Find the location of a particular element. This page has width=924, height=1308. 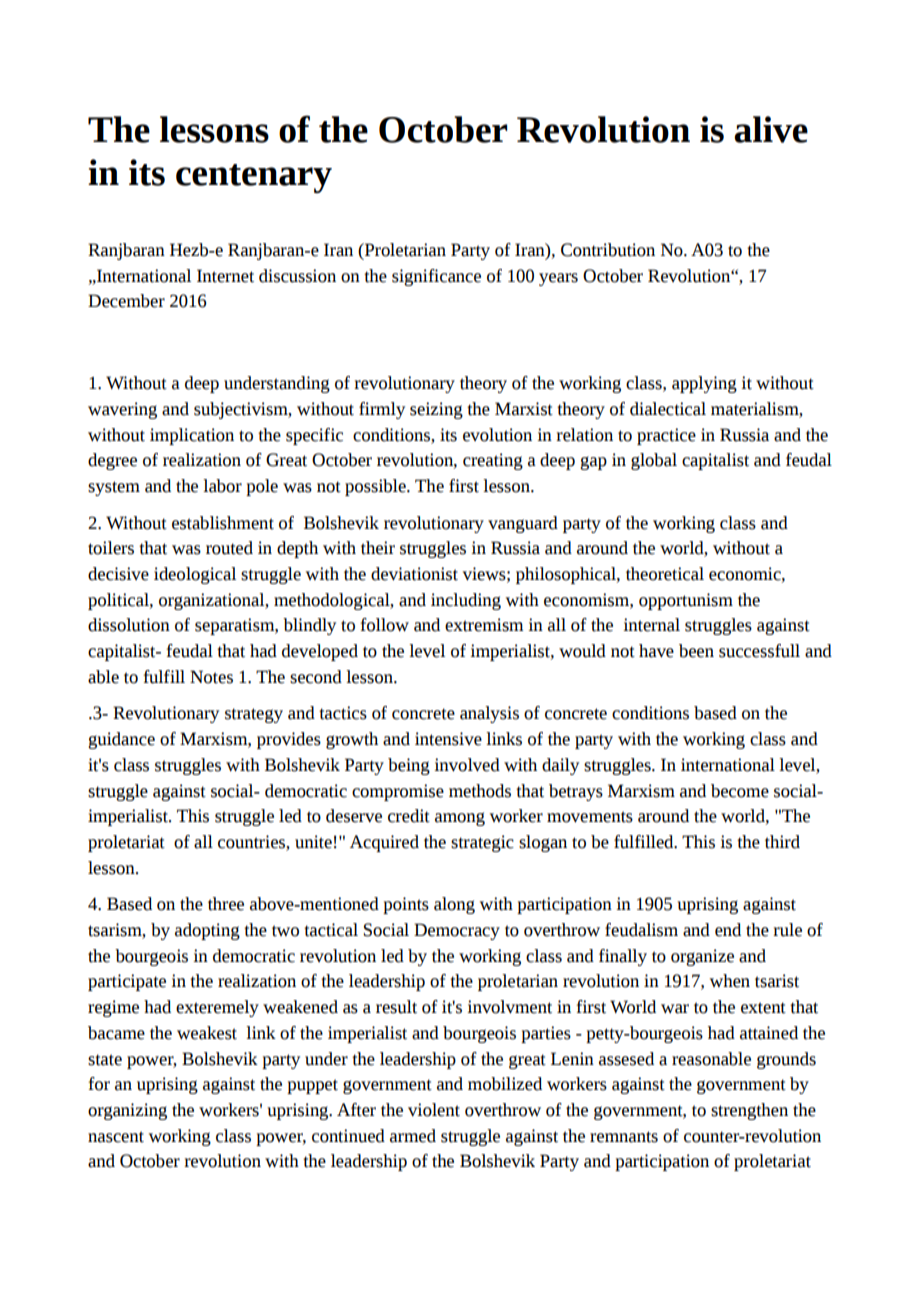

adopting is located at coordinates (207, 931).
